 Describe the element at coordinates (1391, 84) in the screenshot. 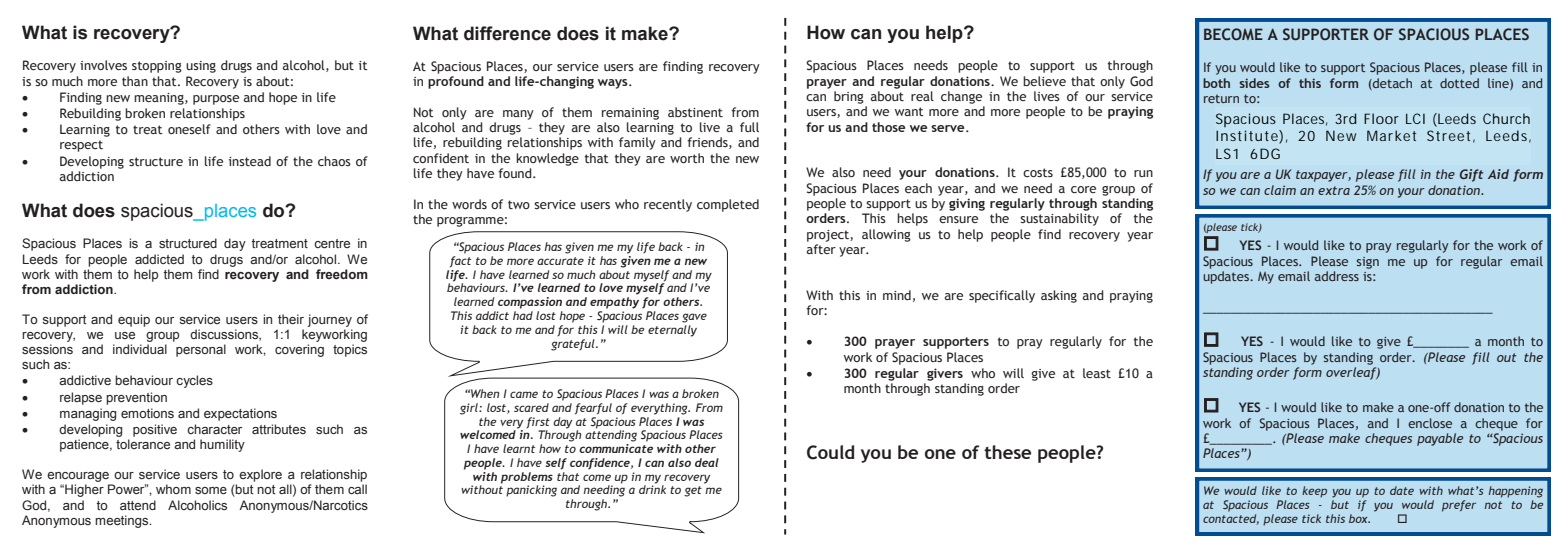

I see `detach` at that location.
